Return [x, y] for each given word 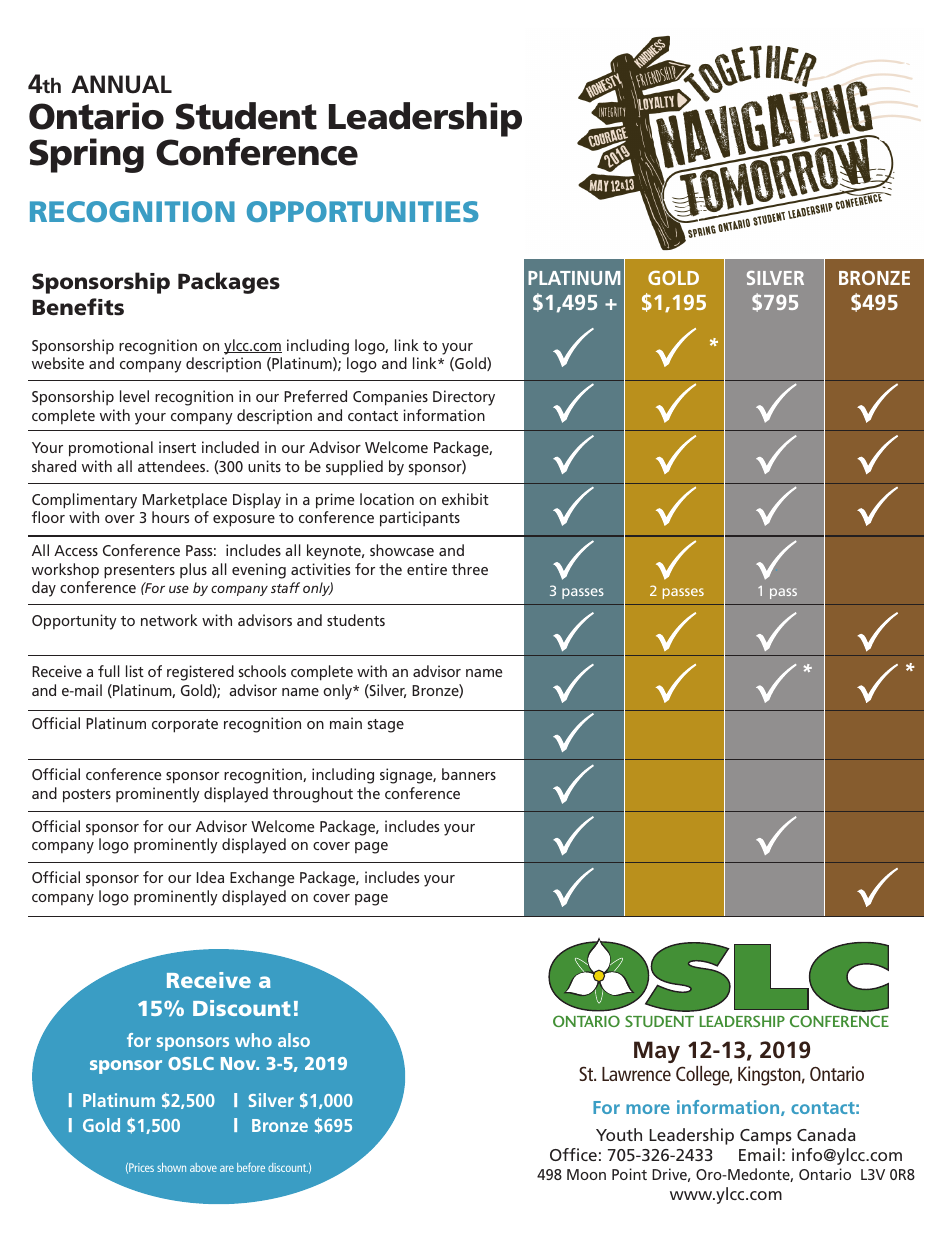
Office [573, 1154]
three [470, 569]
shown [171, 1167]
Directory [464, 398]
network [169, 620]
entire [427, 569]
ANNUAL [121, 84]
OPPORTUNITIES [363, 211]
